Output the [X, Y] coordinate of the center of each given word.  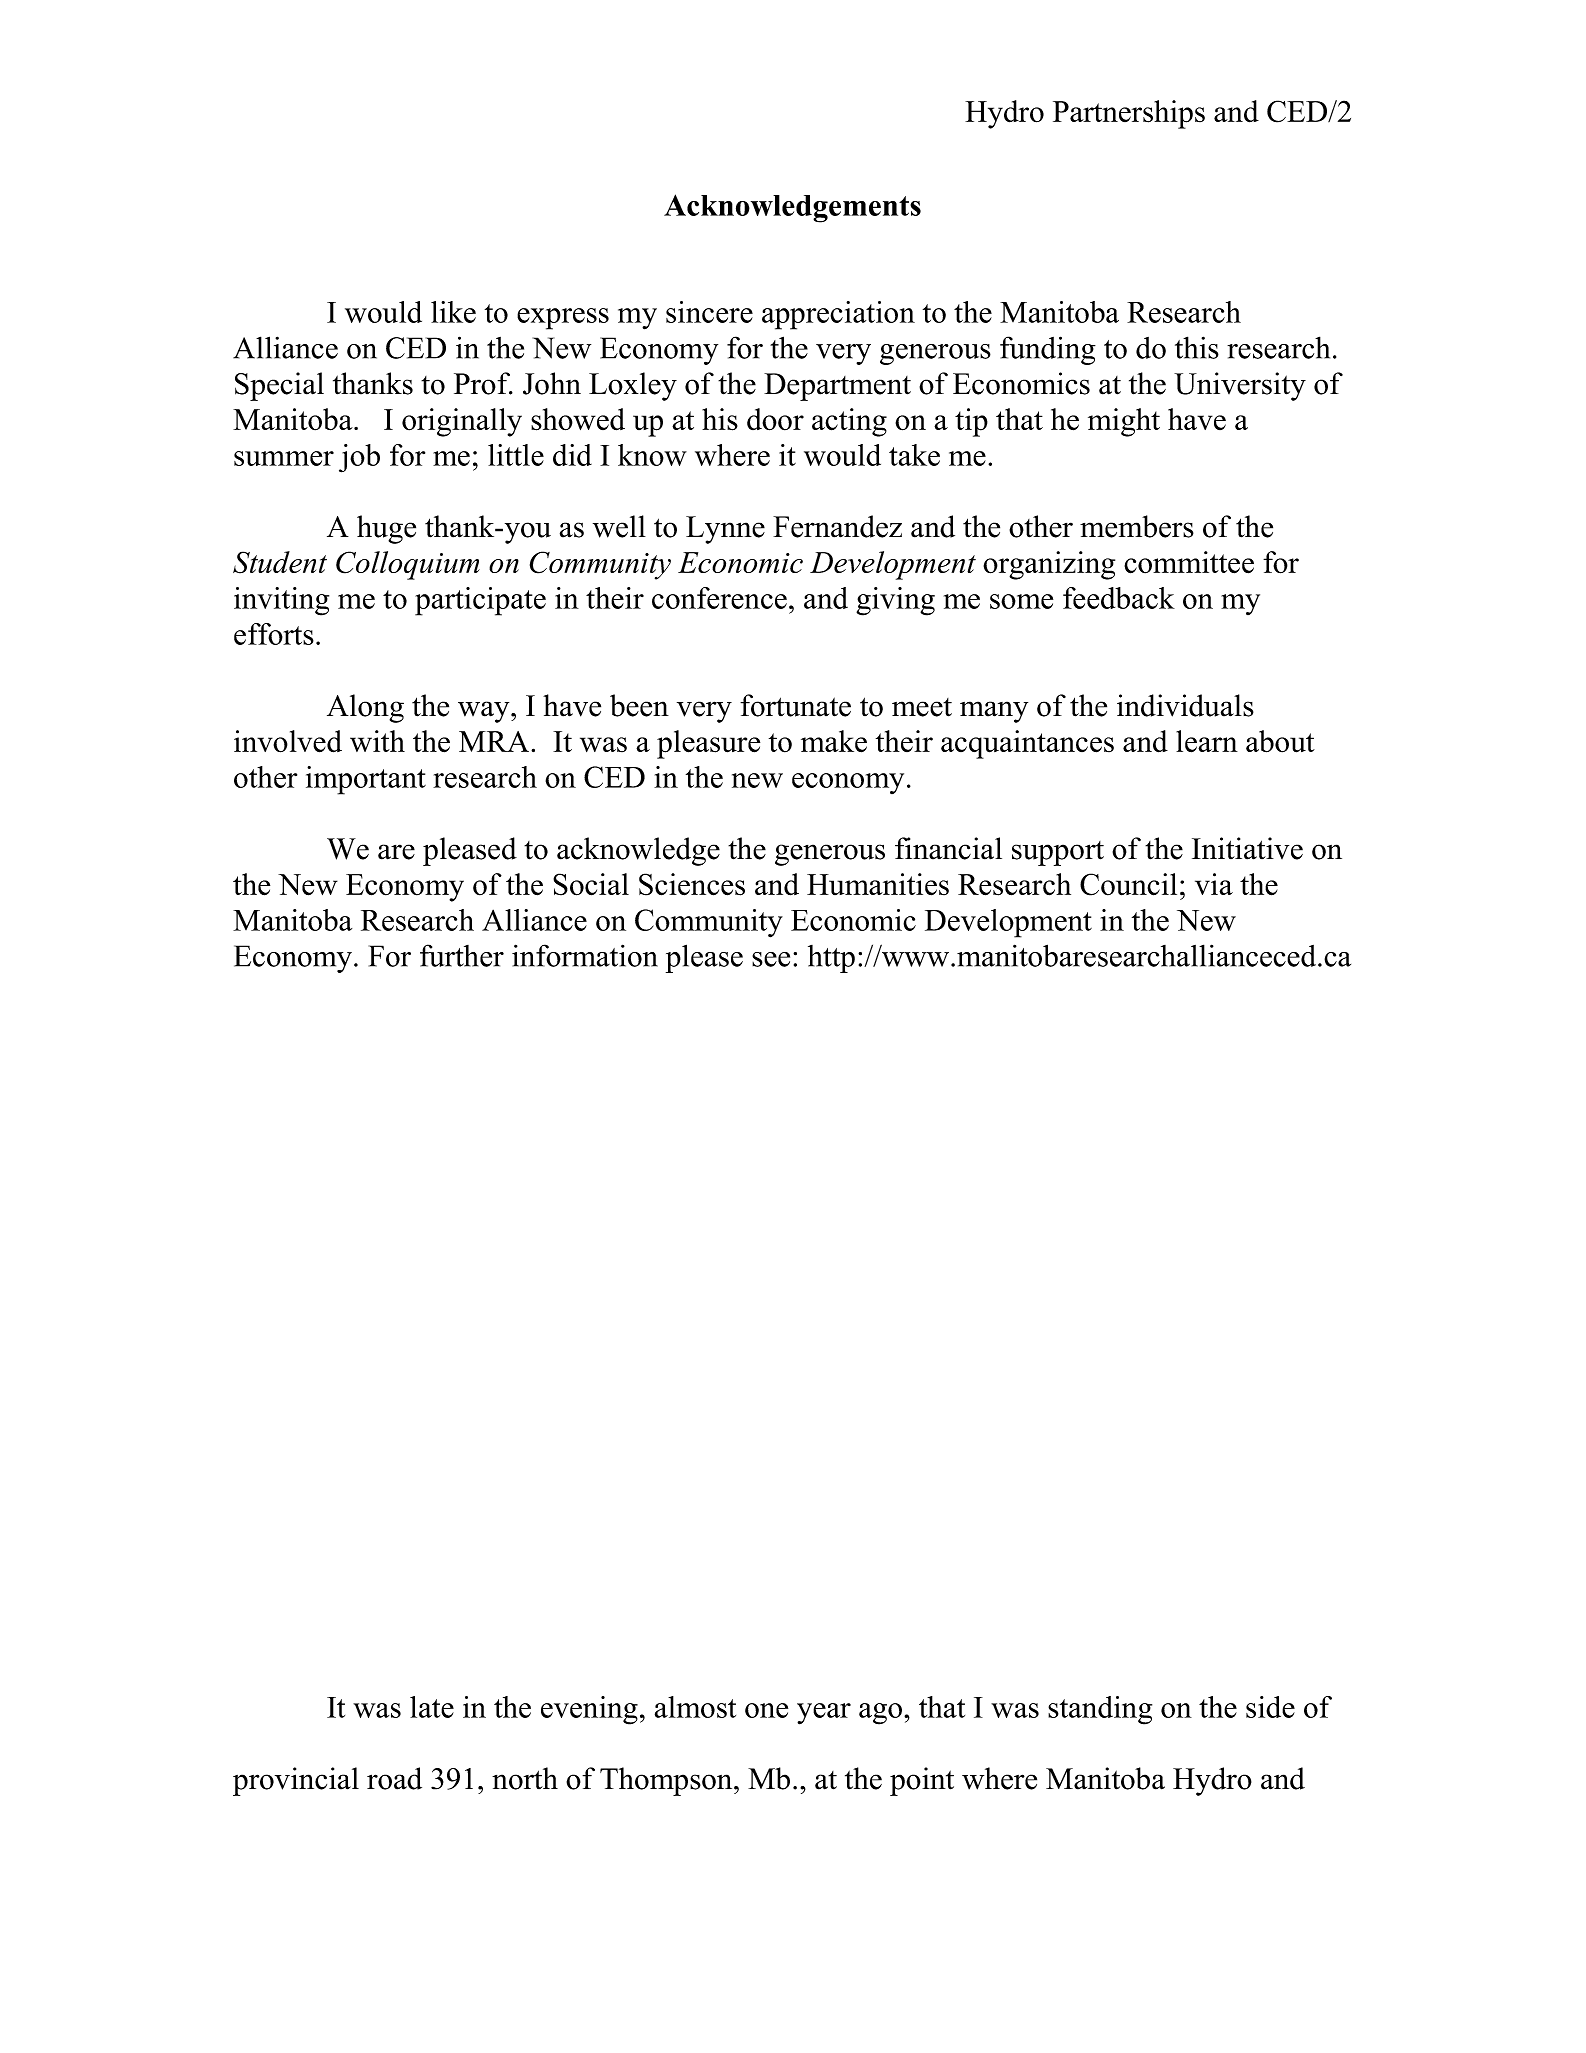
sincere [709, 312]
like [453, 312]
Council [1128, 884]
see [771, 959]
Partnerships [1129, 114]
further [462, 955]
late [432, 1707]
